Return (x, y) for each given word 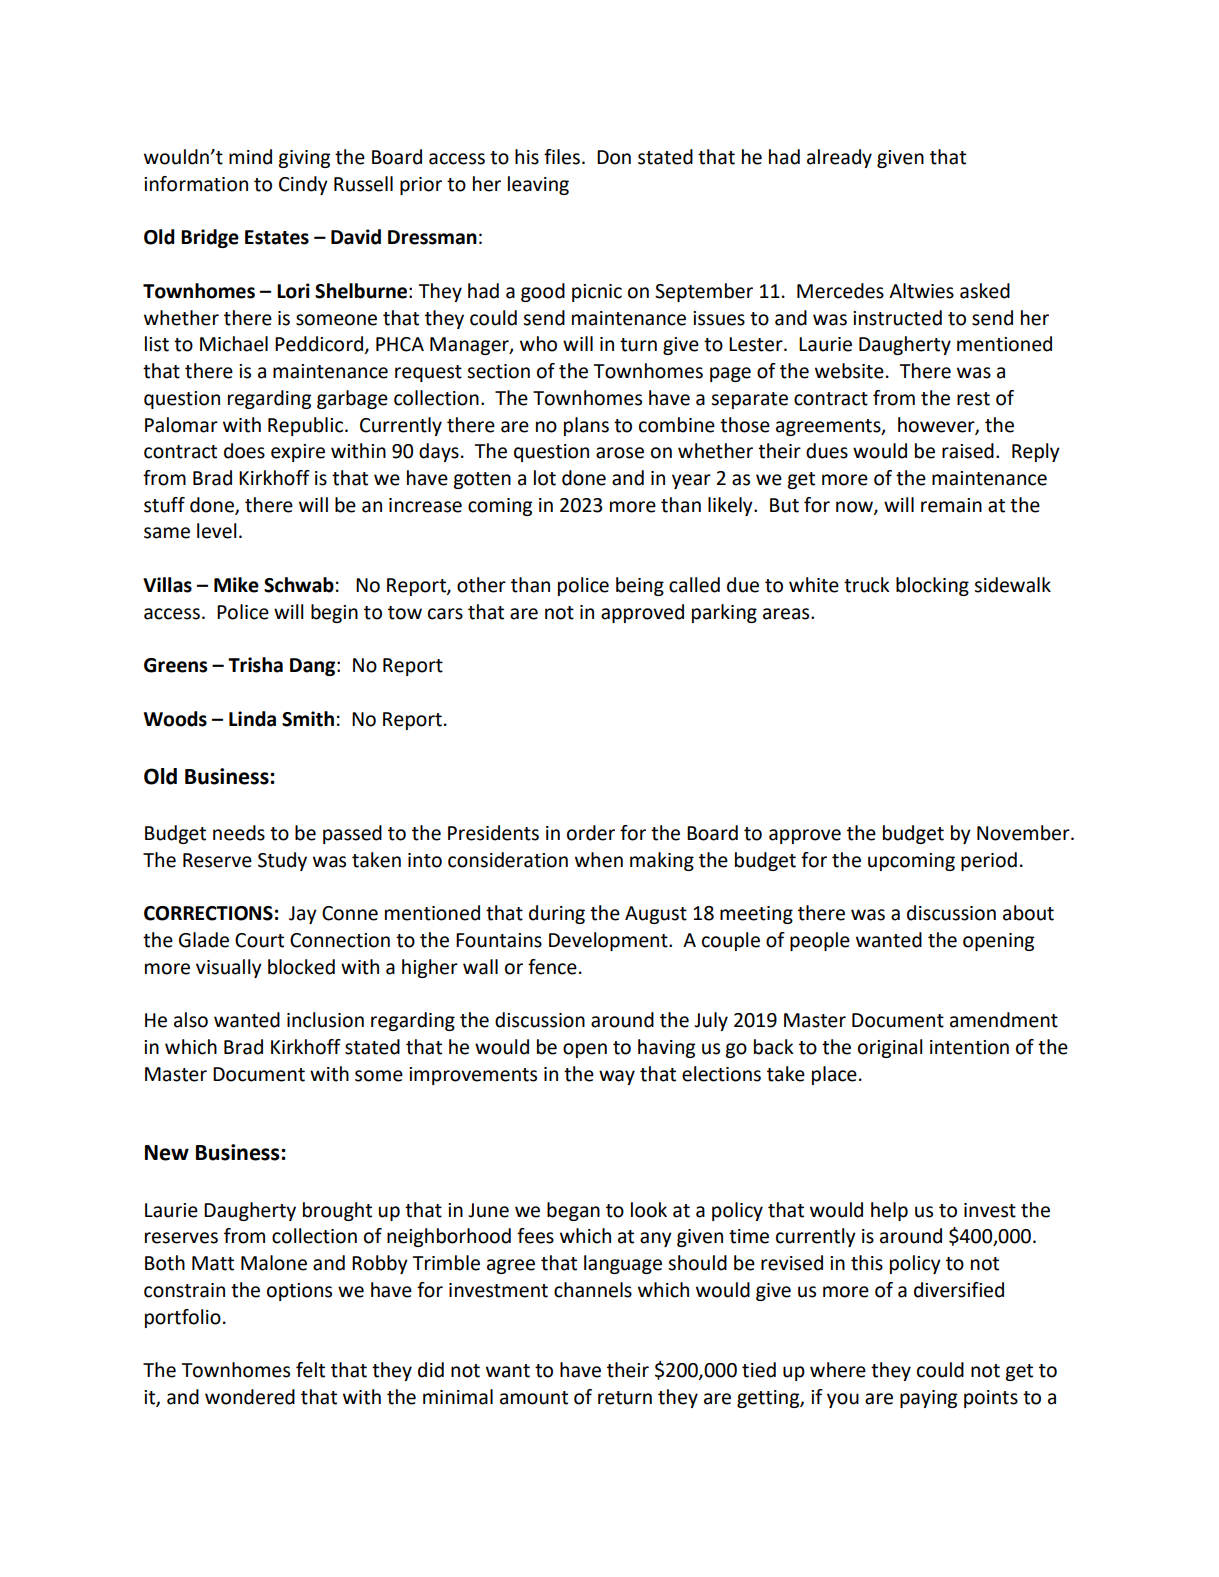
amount (534, 1398)
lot (545, 478)
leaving (538, 185)
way (617, 1077)
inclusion (325, 1020)
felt (310, 1370)
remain (951, 505)
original (890, 1048)
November (1024, 833)
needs (239, 833)
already (839, 158)
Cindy (303, 185)
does (244, 451)
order (591, 833)
